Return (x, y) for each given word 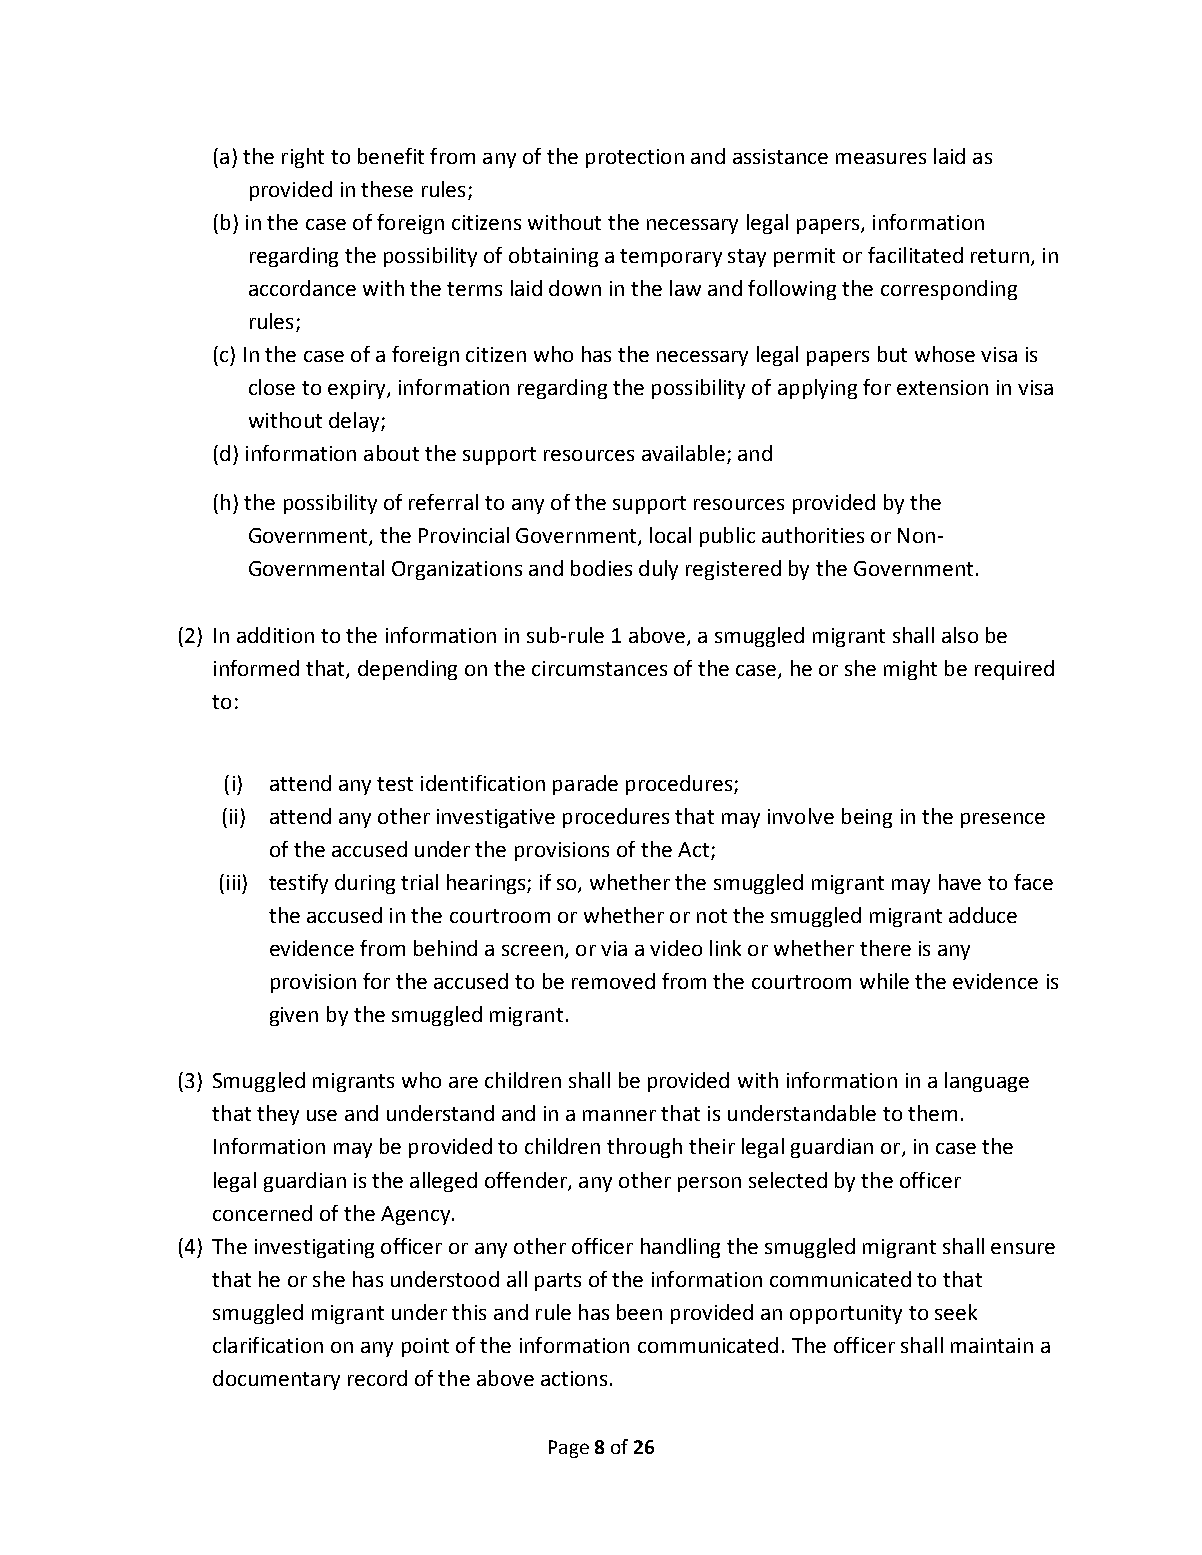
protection (635, 158)
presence (1003, 820)
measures (881, 158)
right (303, 158)
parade (585, 785)
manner (619, 1115)
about (391, 453)
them (932, 1113)
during (365, 884)
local (670, 535)
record (377, 1378)
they (278, 1115)
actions (574, 1378)
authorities (813, 535)
